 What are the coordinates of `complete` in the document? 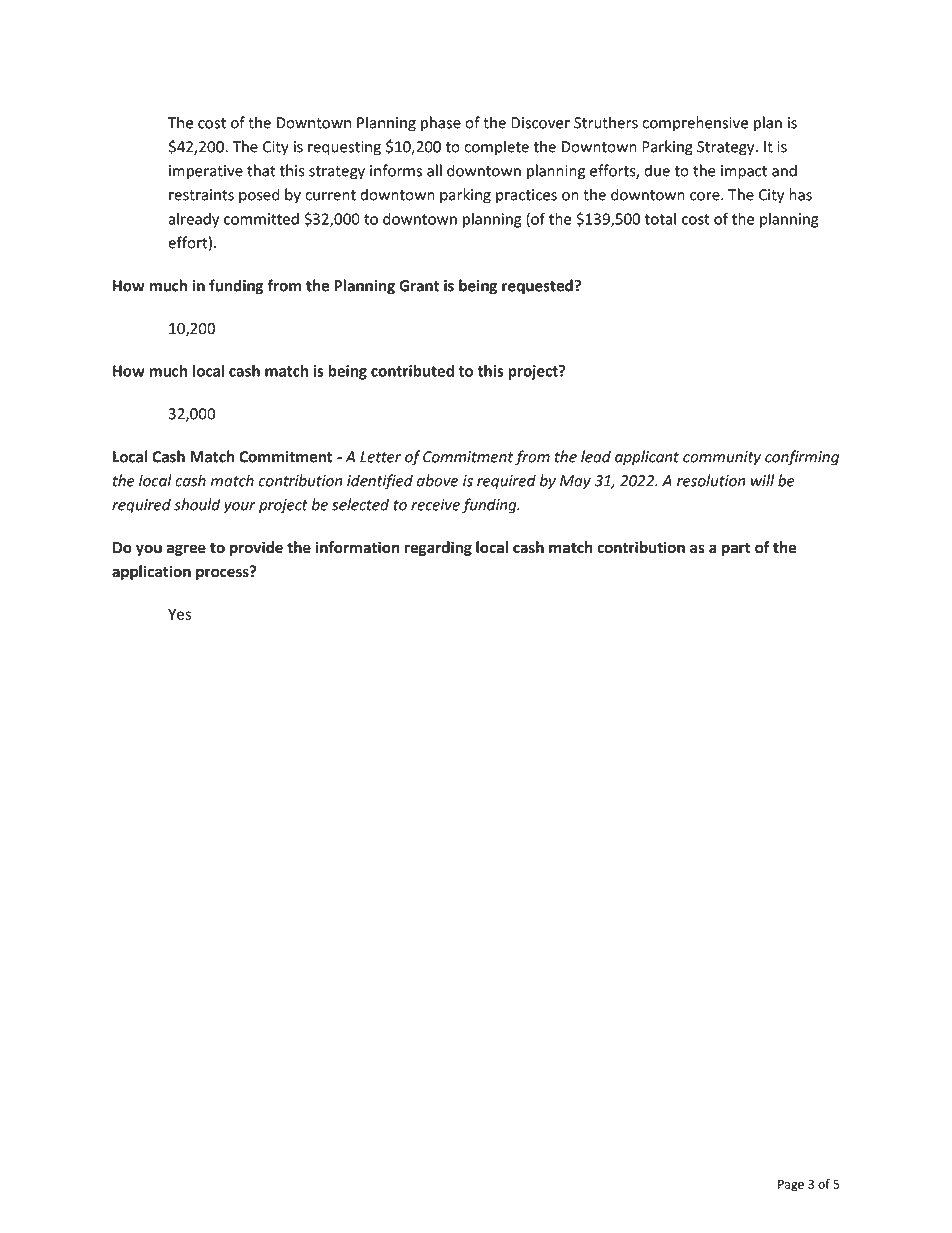 It's located at (496, 148).
